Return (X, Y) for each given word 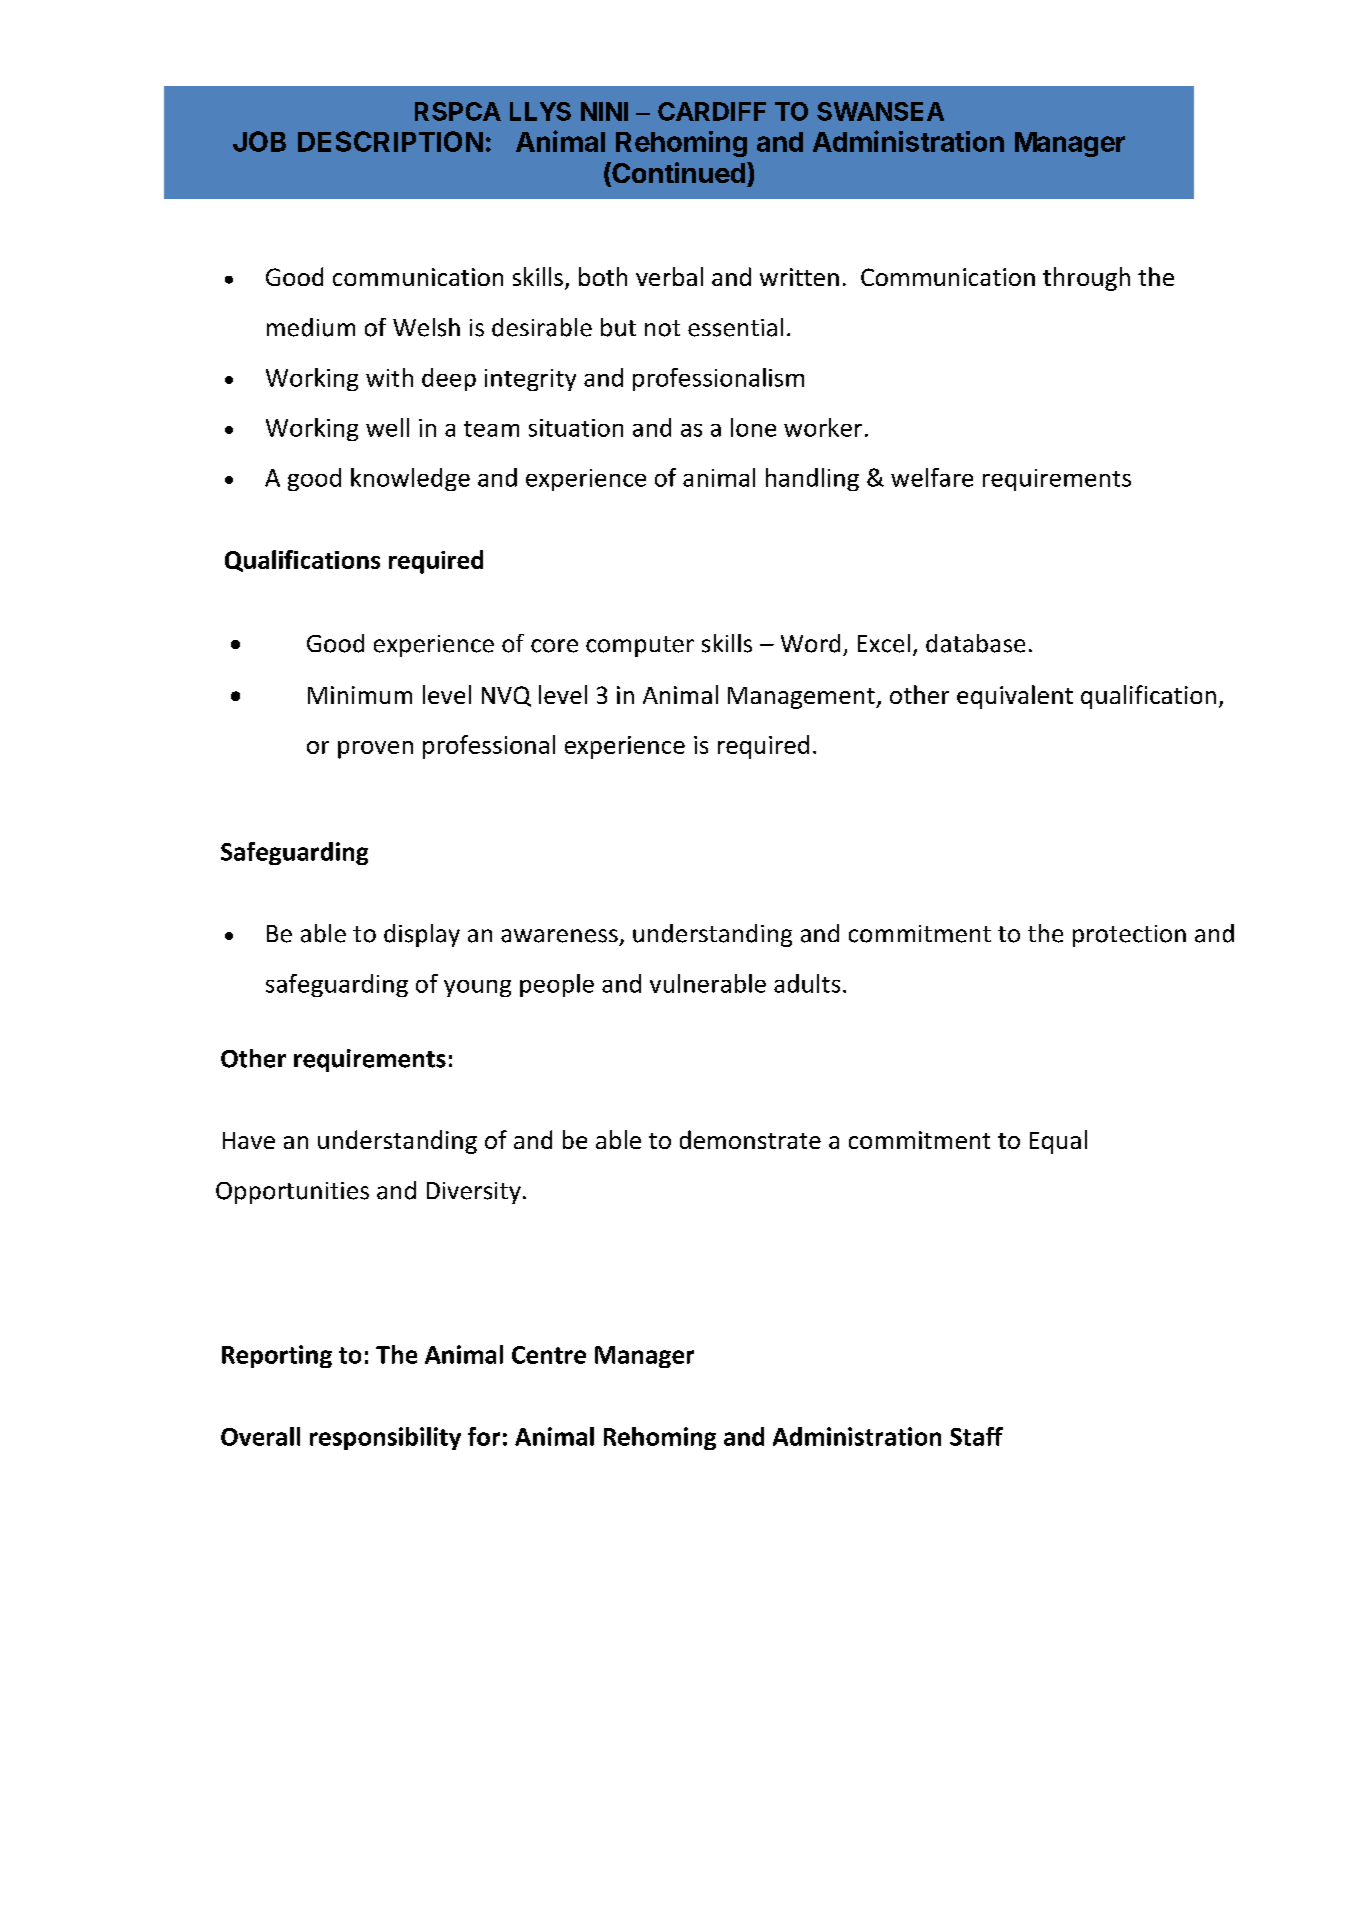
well (387, 427)
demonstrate (750, 1139)
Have (249, 1140)
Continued (677, 174)
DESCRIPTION (390, 141)
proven (375, 750)
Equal (1058, 1142)
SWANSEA (880, 111)
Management (802, 698)
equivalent (1015, 697)
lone (753, 427)
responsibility (385, 1438)
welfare (932, 477)
